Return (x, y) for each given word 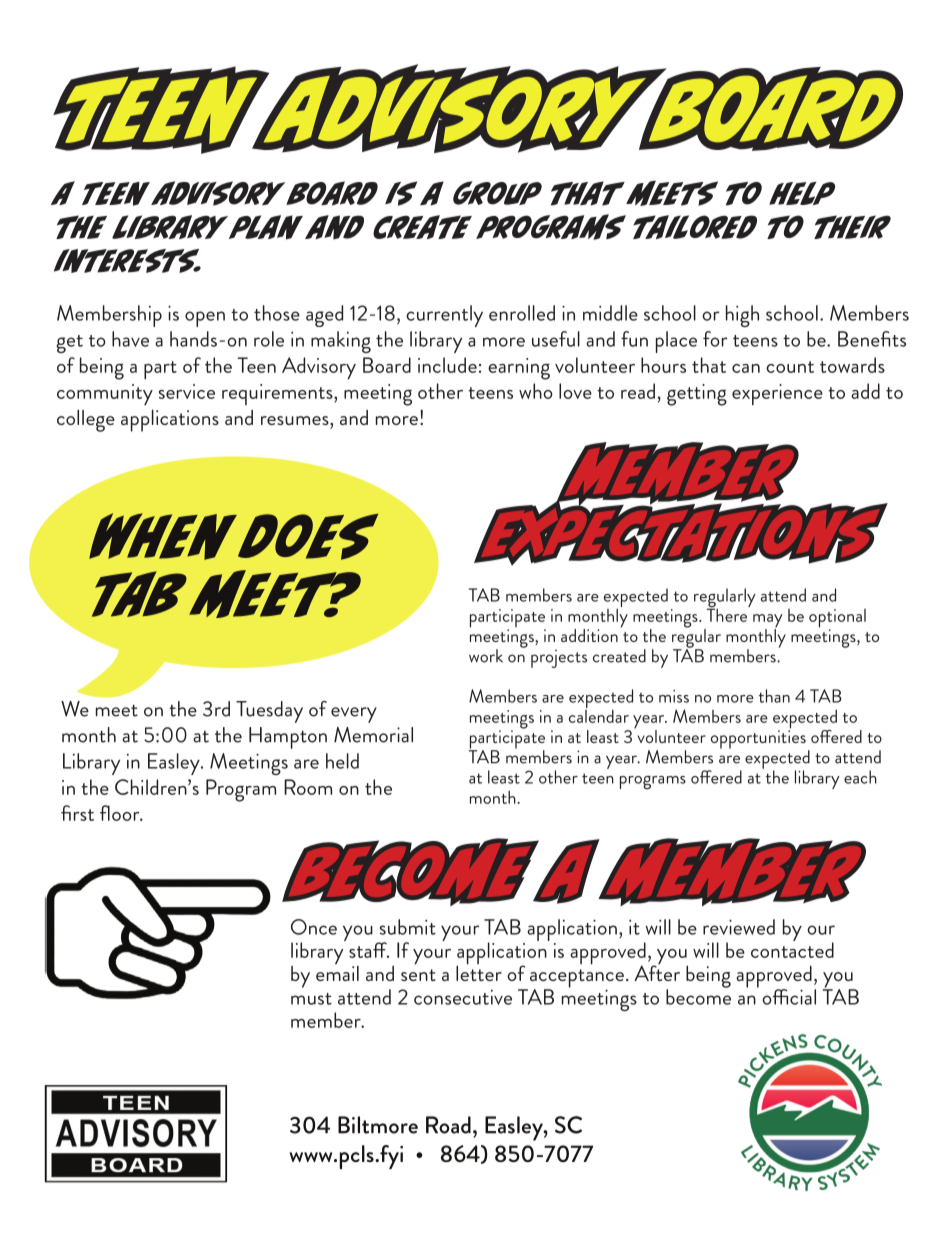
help (802, 193)
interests (127, 261)
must (311, 999)
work (486, 656)
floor (121, 813)
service (187, 391)
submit (408, 927)
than (774, 696)
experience (777, 394)
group (497, 193)
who (536, 391)
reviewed (739, 927)
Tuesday (269, 712)
